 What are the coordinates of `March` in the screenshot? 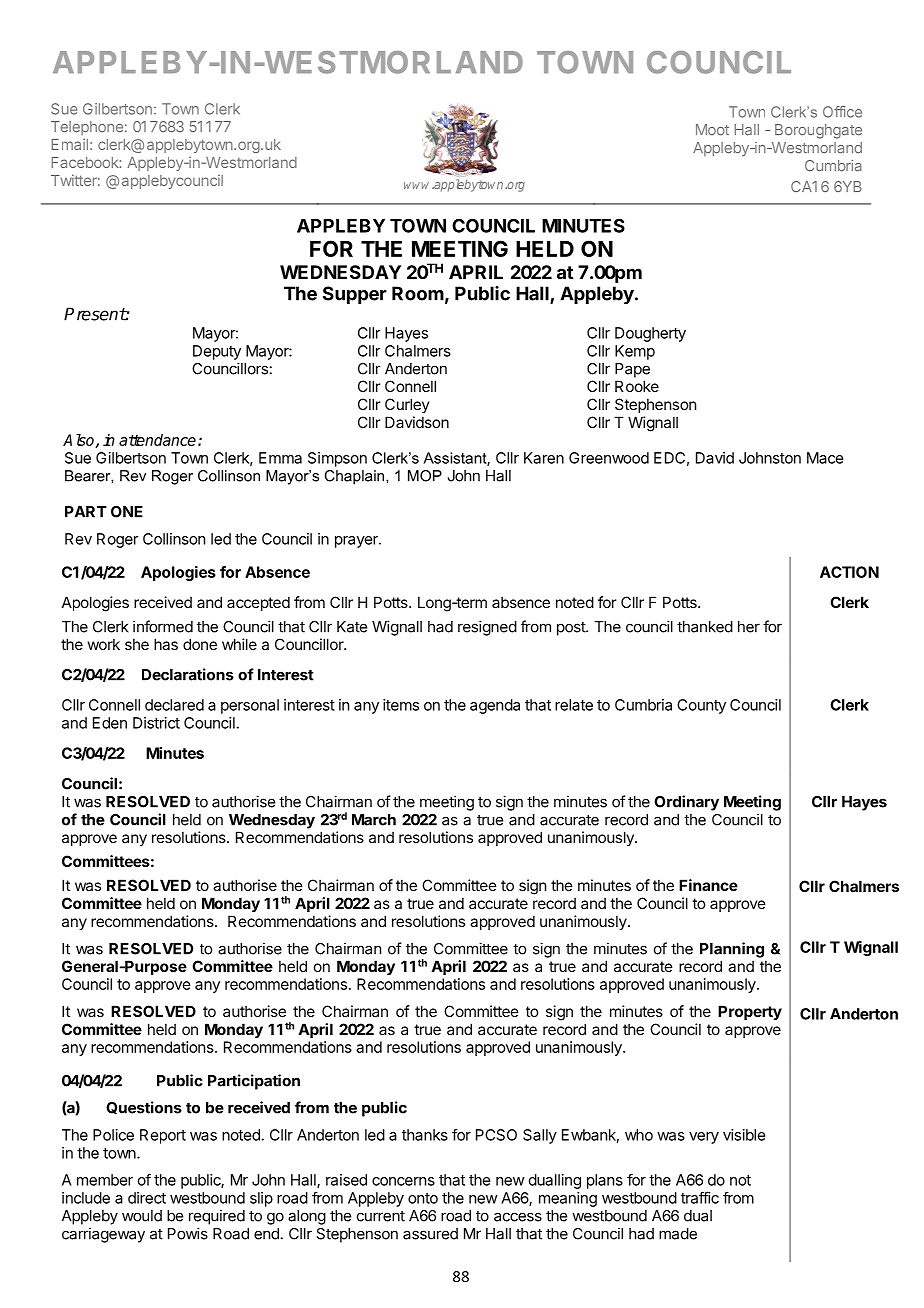 It's located at (374, 820).
